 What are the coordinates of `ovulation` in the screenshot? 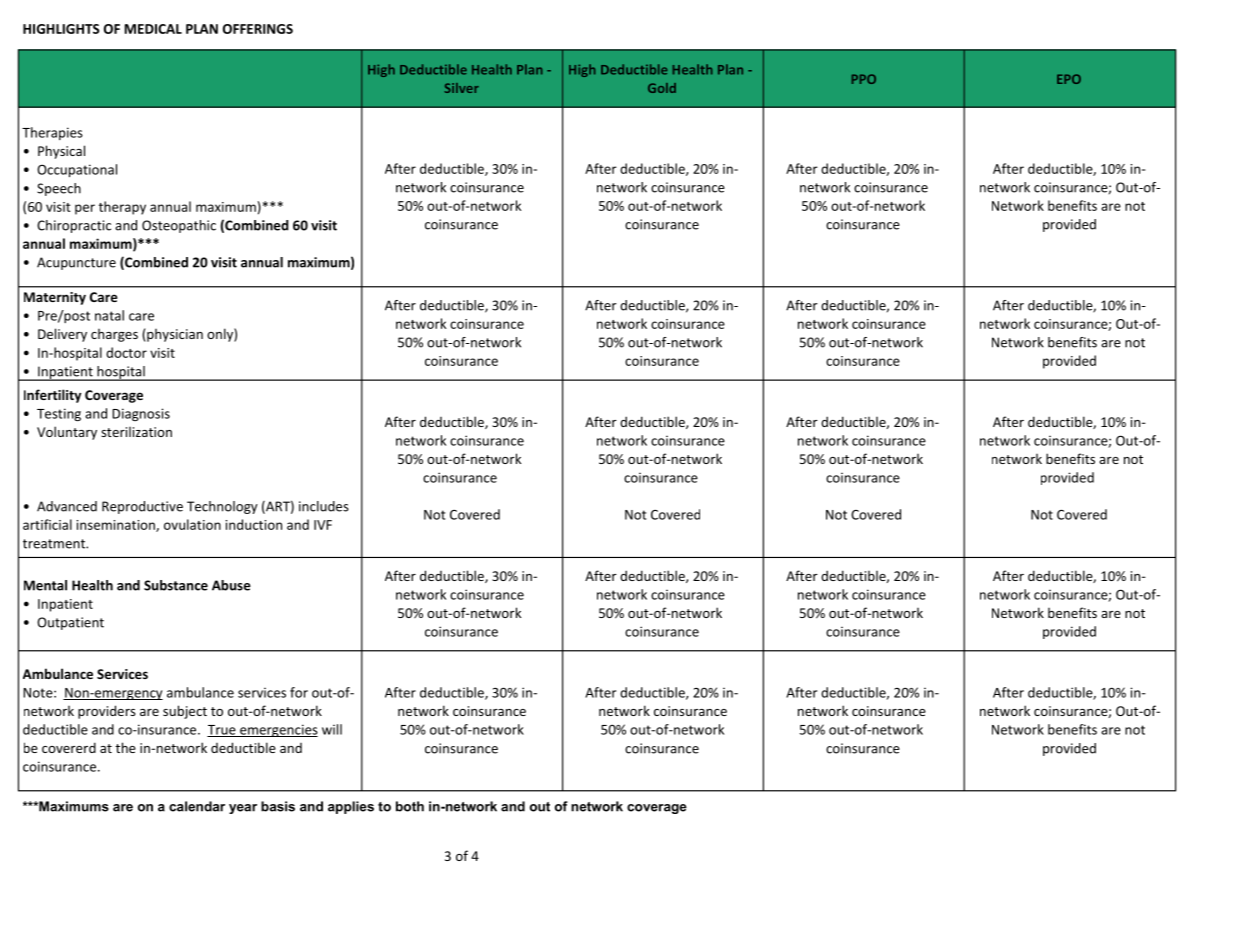 It's located at (192, 524).
